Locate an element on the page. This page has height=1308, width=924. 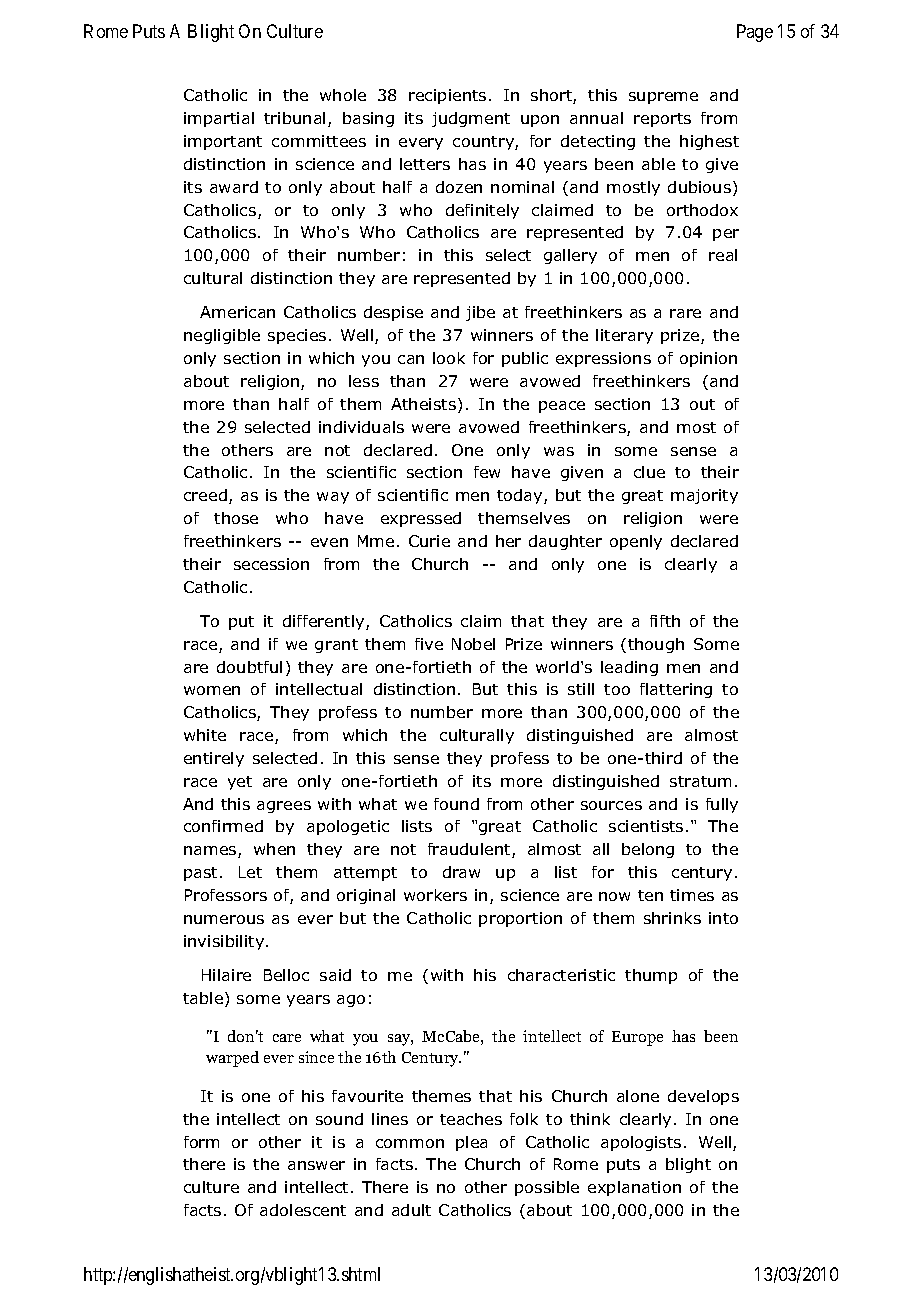
species is located at coordinates (297, 336).
